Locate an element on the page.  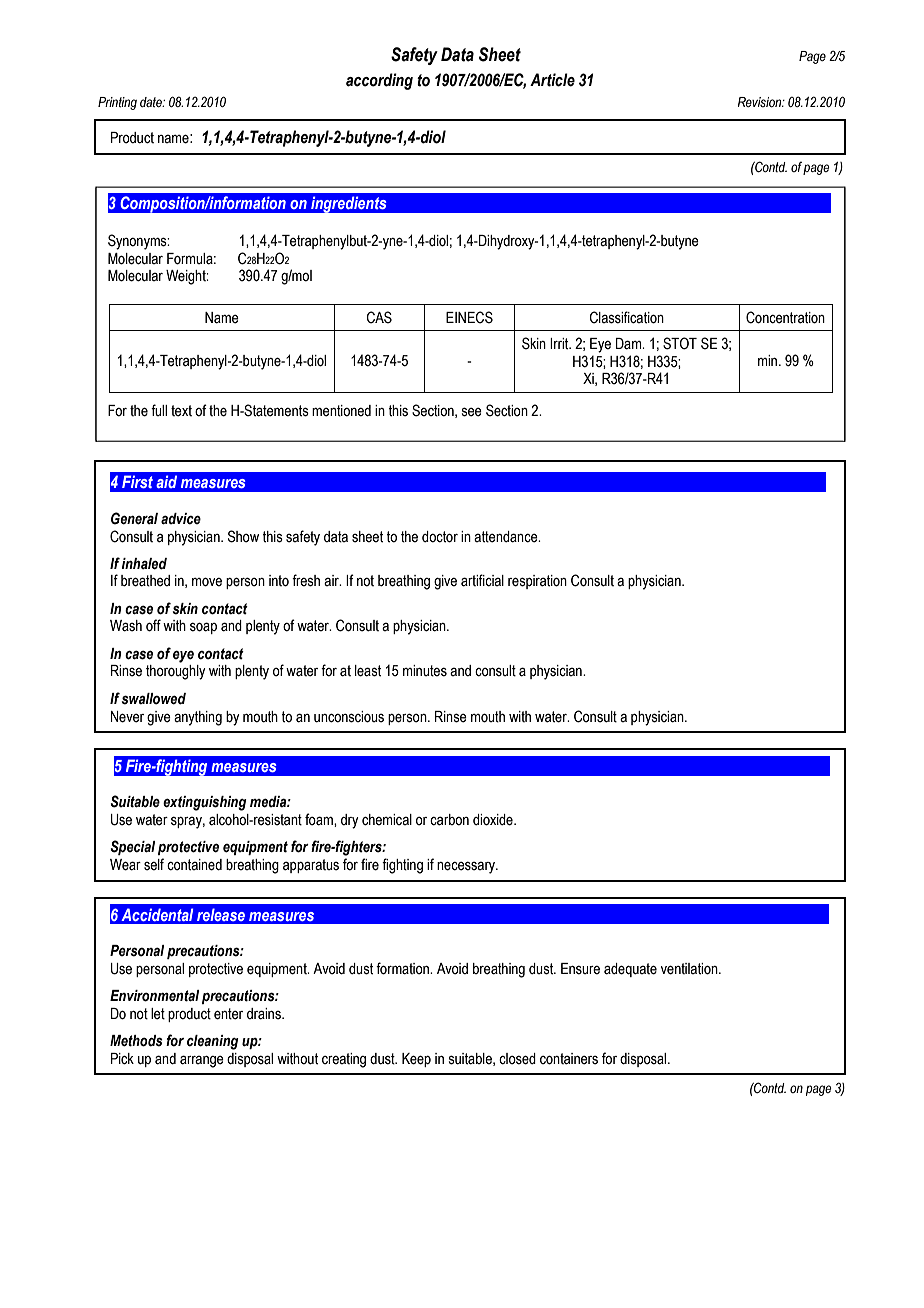
contained is located at coordinates (194, 865).
